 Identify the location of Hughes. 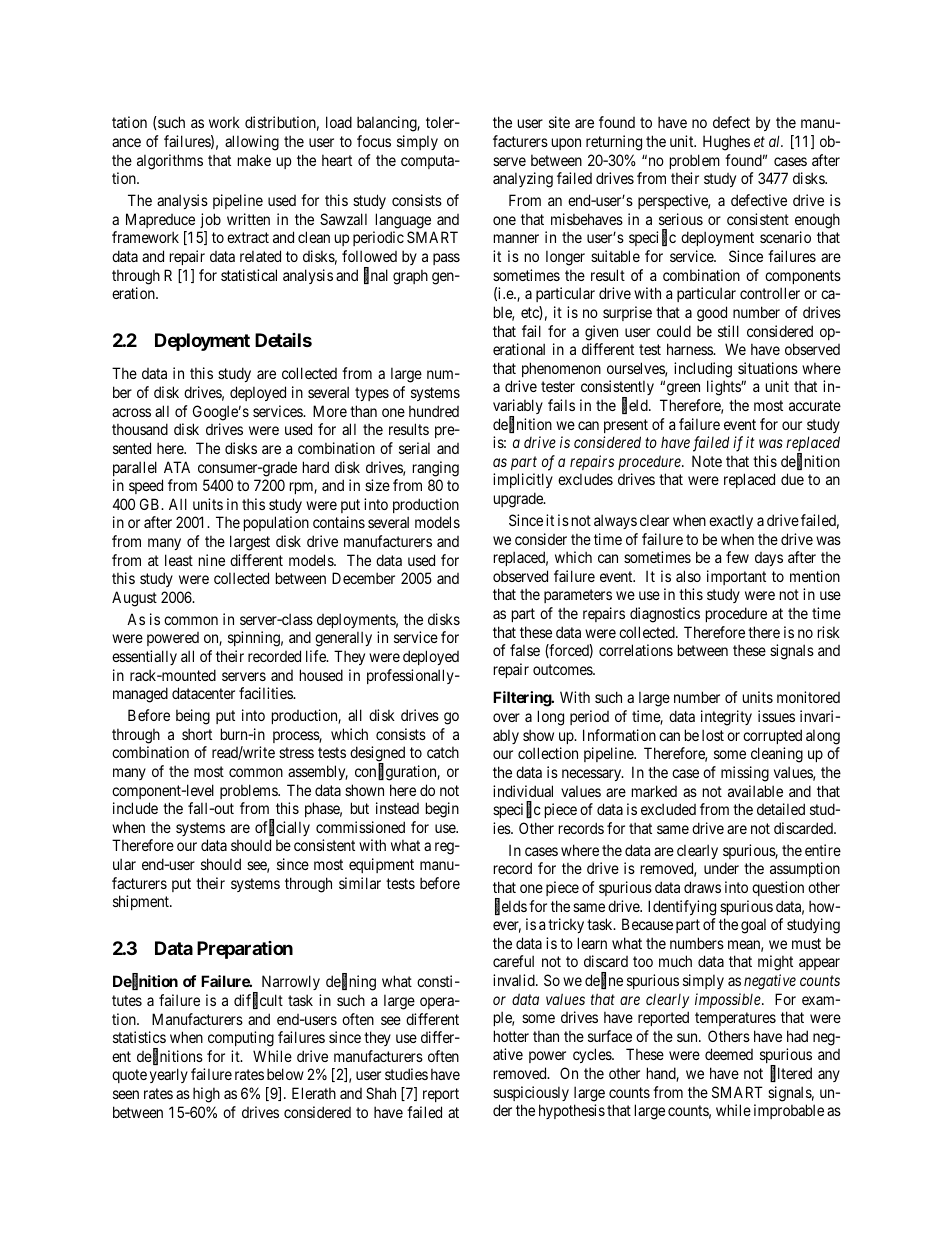
(726, 143).
